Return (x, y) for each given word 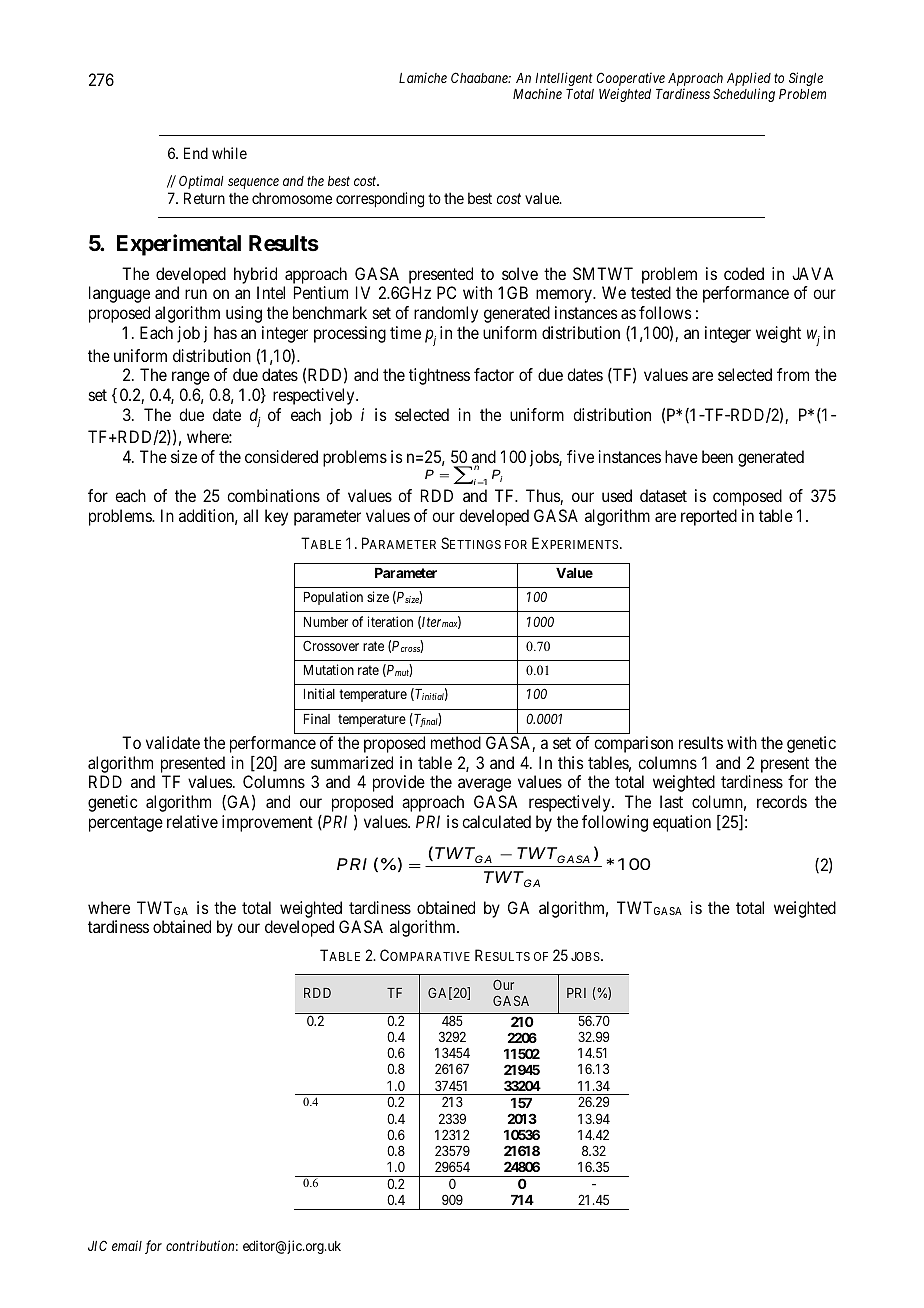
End (196, 153)
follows (665, 312)
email (127, 1245)
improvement (267, 823)
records (782, 801)
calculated (496, 821)
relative (192, 821)
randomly (446, 314)
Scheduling (744, 95)
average (484, 785)
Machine (537, 93)
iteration (390, 621)
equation (682, 823)
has (225, 332)
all (250, 515)
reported (709, 517)
